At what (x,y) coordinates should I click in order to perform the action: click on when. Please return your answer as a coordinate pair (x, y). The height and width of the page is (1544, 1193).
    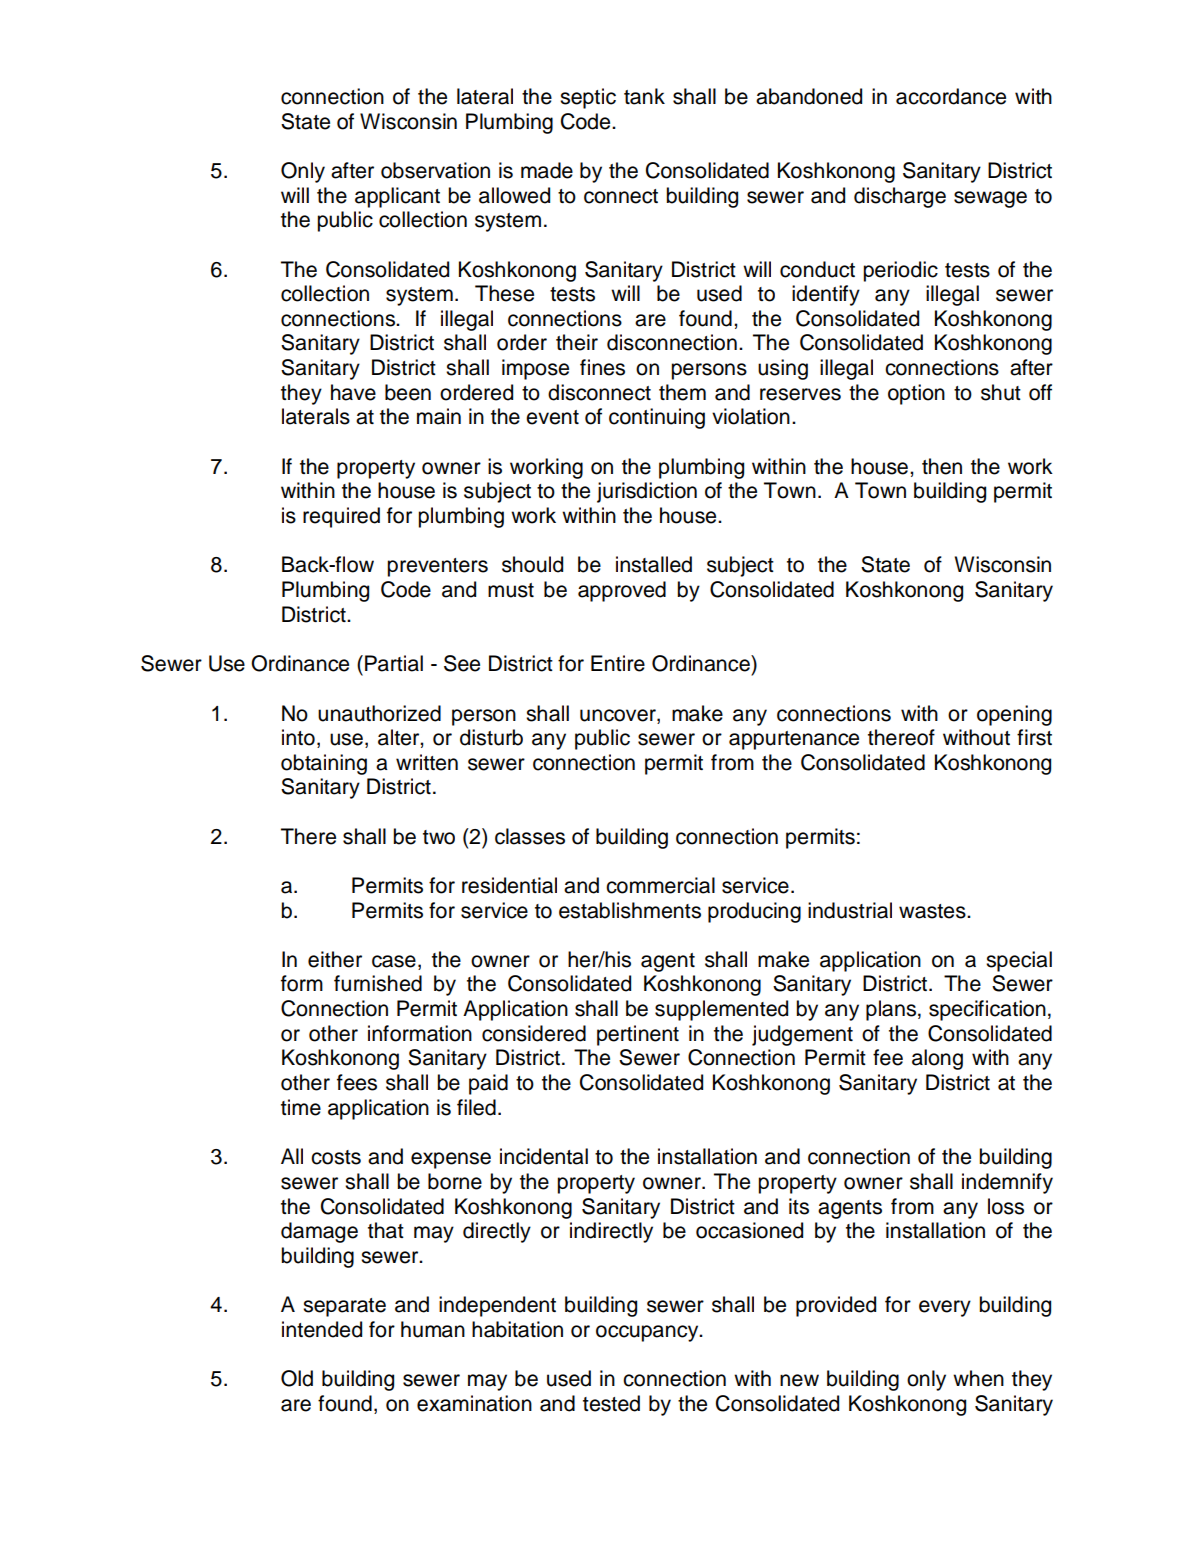
    Looking at the image, I should click on (978, 1378).
